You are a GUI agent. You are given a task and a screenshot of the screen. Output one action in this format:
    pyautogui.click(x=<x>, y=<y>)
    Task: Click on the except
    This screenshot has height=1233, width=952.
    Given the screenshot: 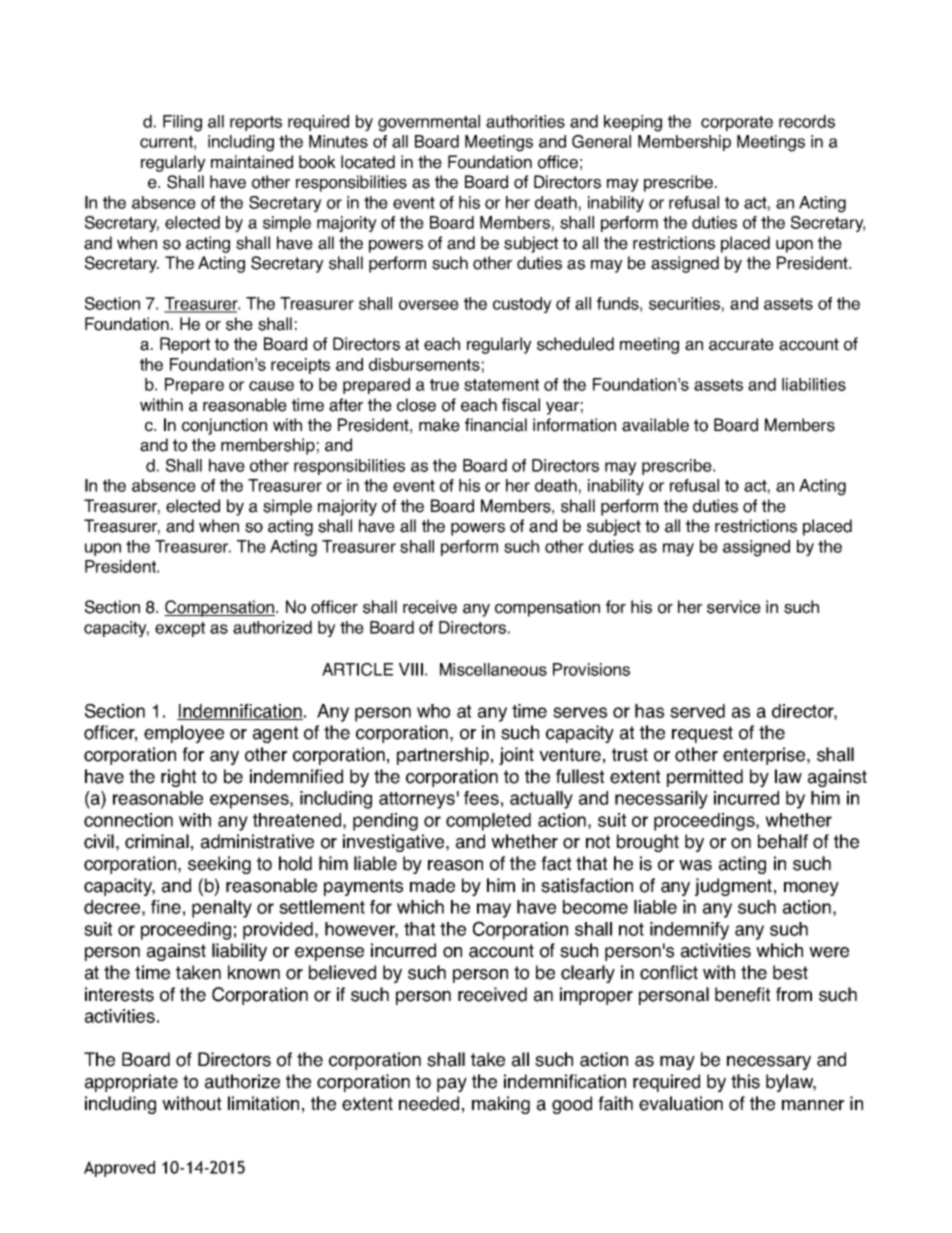 What is the action you would take?
    pyautogui.click(x=180, y=629)
